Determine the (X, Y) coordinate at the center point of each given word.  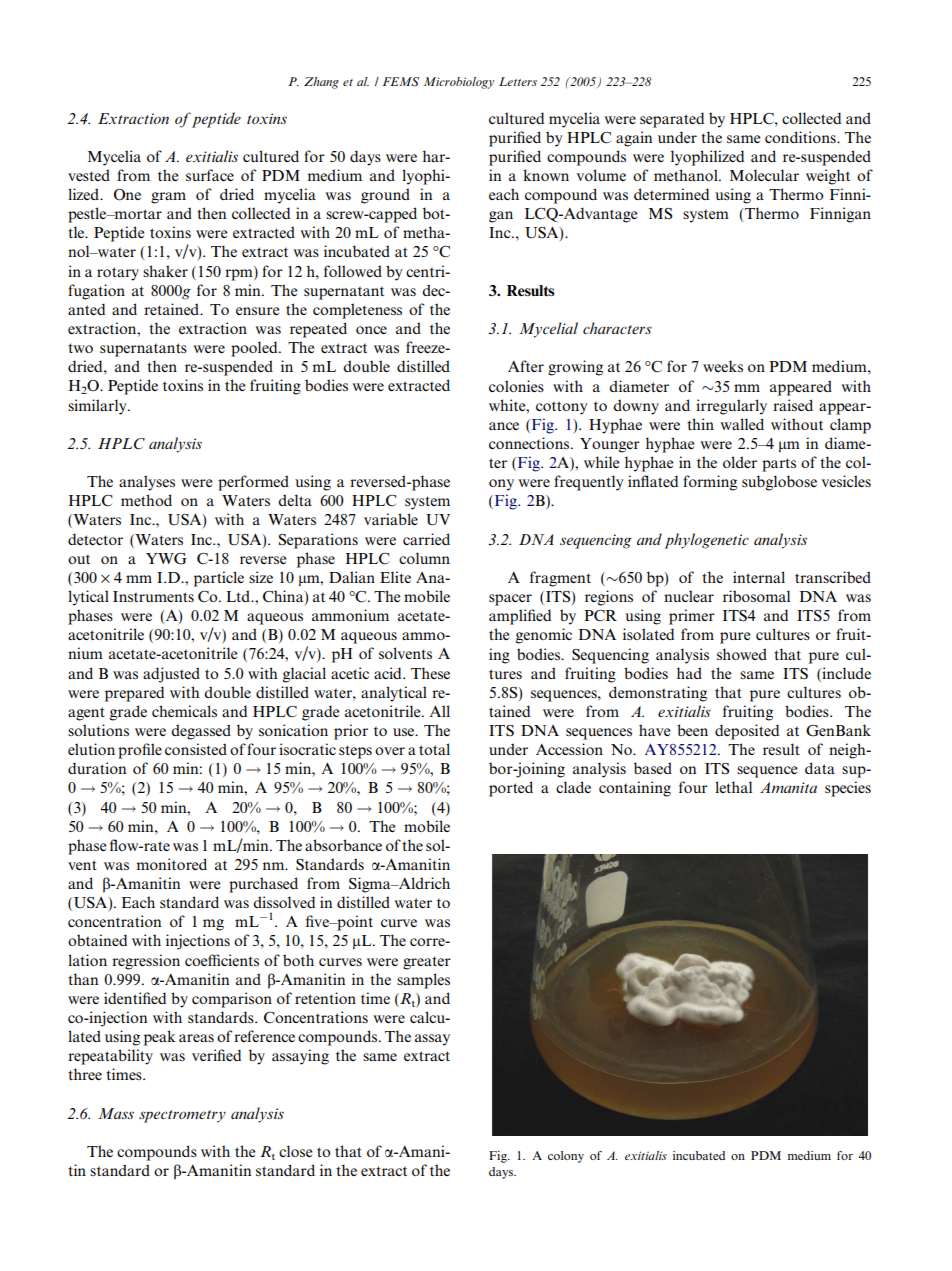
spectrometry (182, 1116)
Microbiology (459, 83)
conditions (801, 137)
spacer (510, 600)
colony (566, 1157)
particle (219, 579)
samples (423, 981)
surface (210, 175)
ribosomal (756, 596)
